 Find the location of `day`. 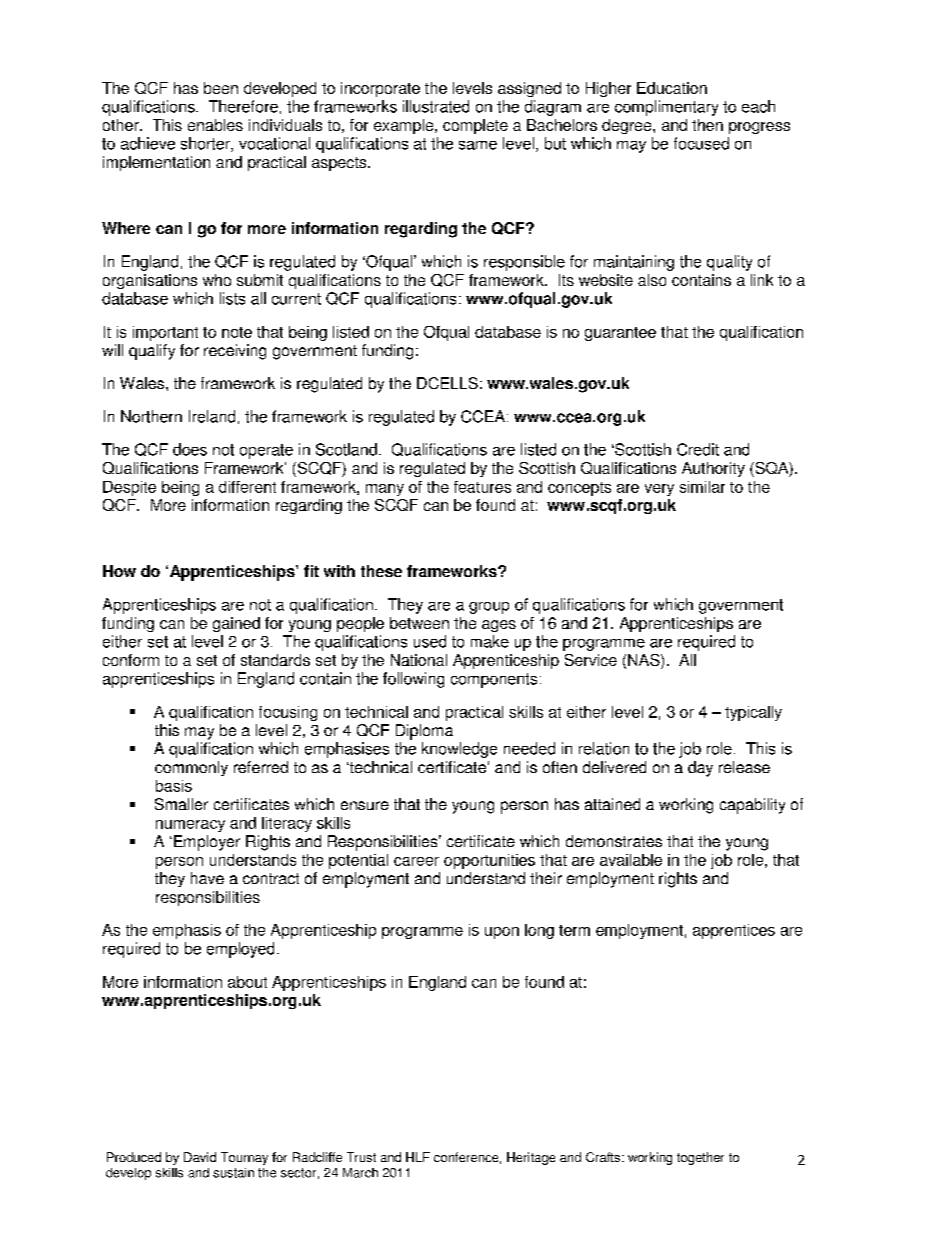

day is located at coordinates (700, 769).
